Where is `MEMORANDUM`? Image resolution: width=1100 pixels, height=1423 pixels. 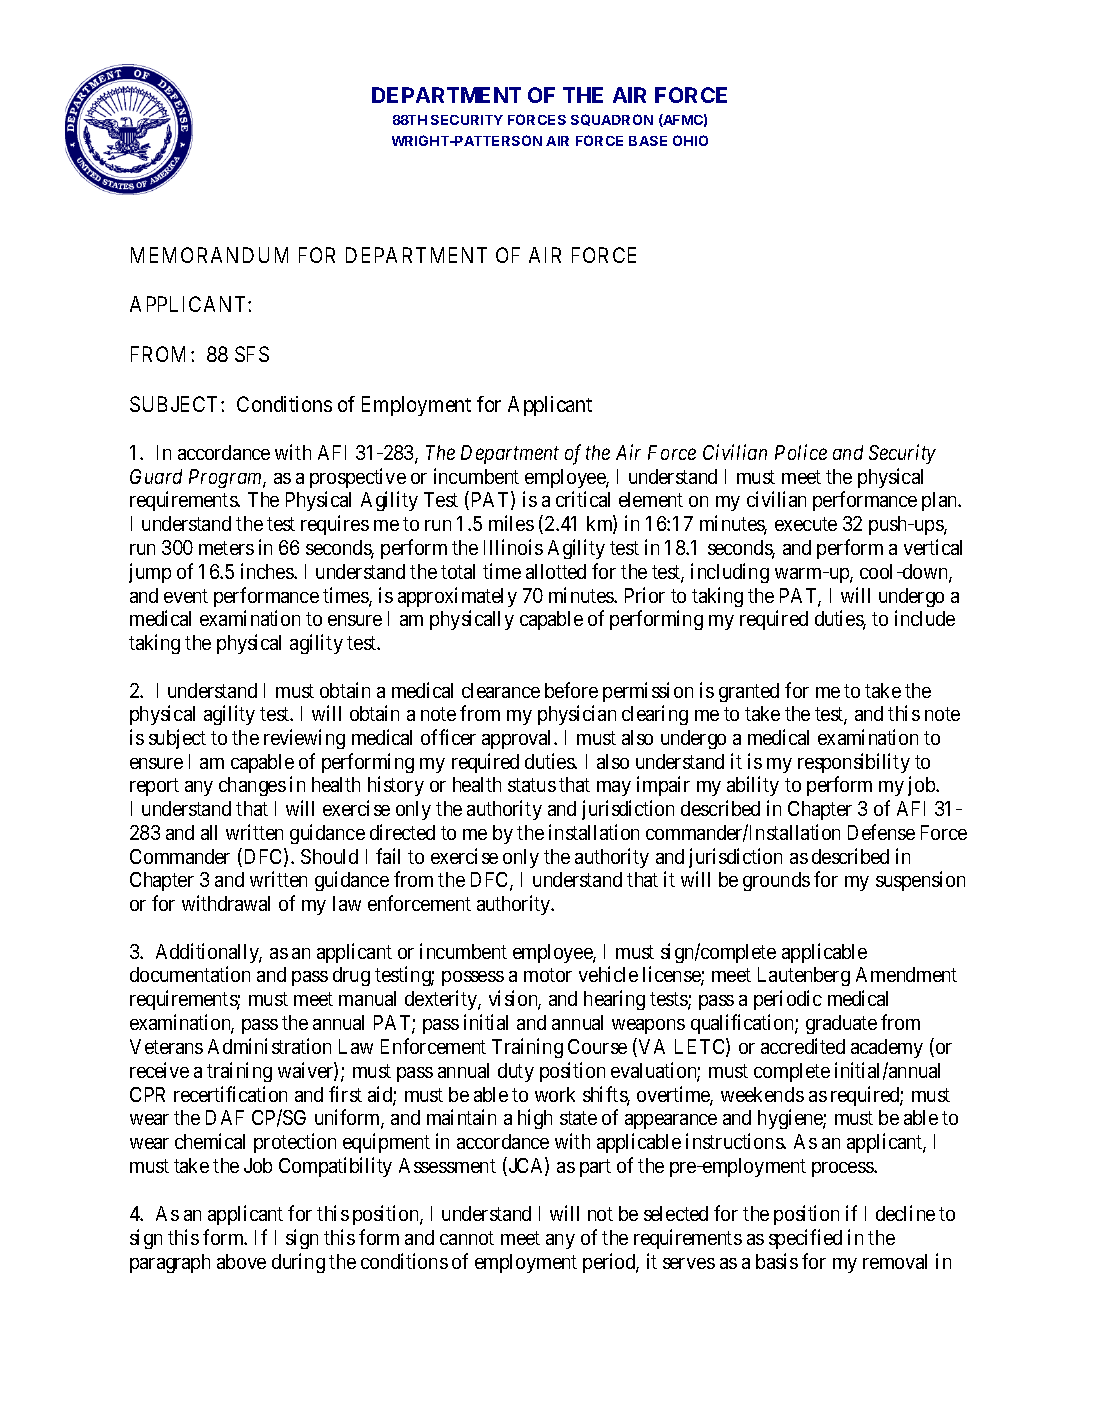 MEMORANDUM is located at coordinates (209, 255).
